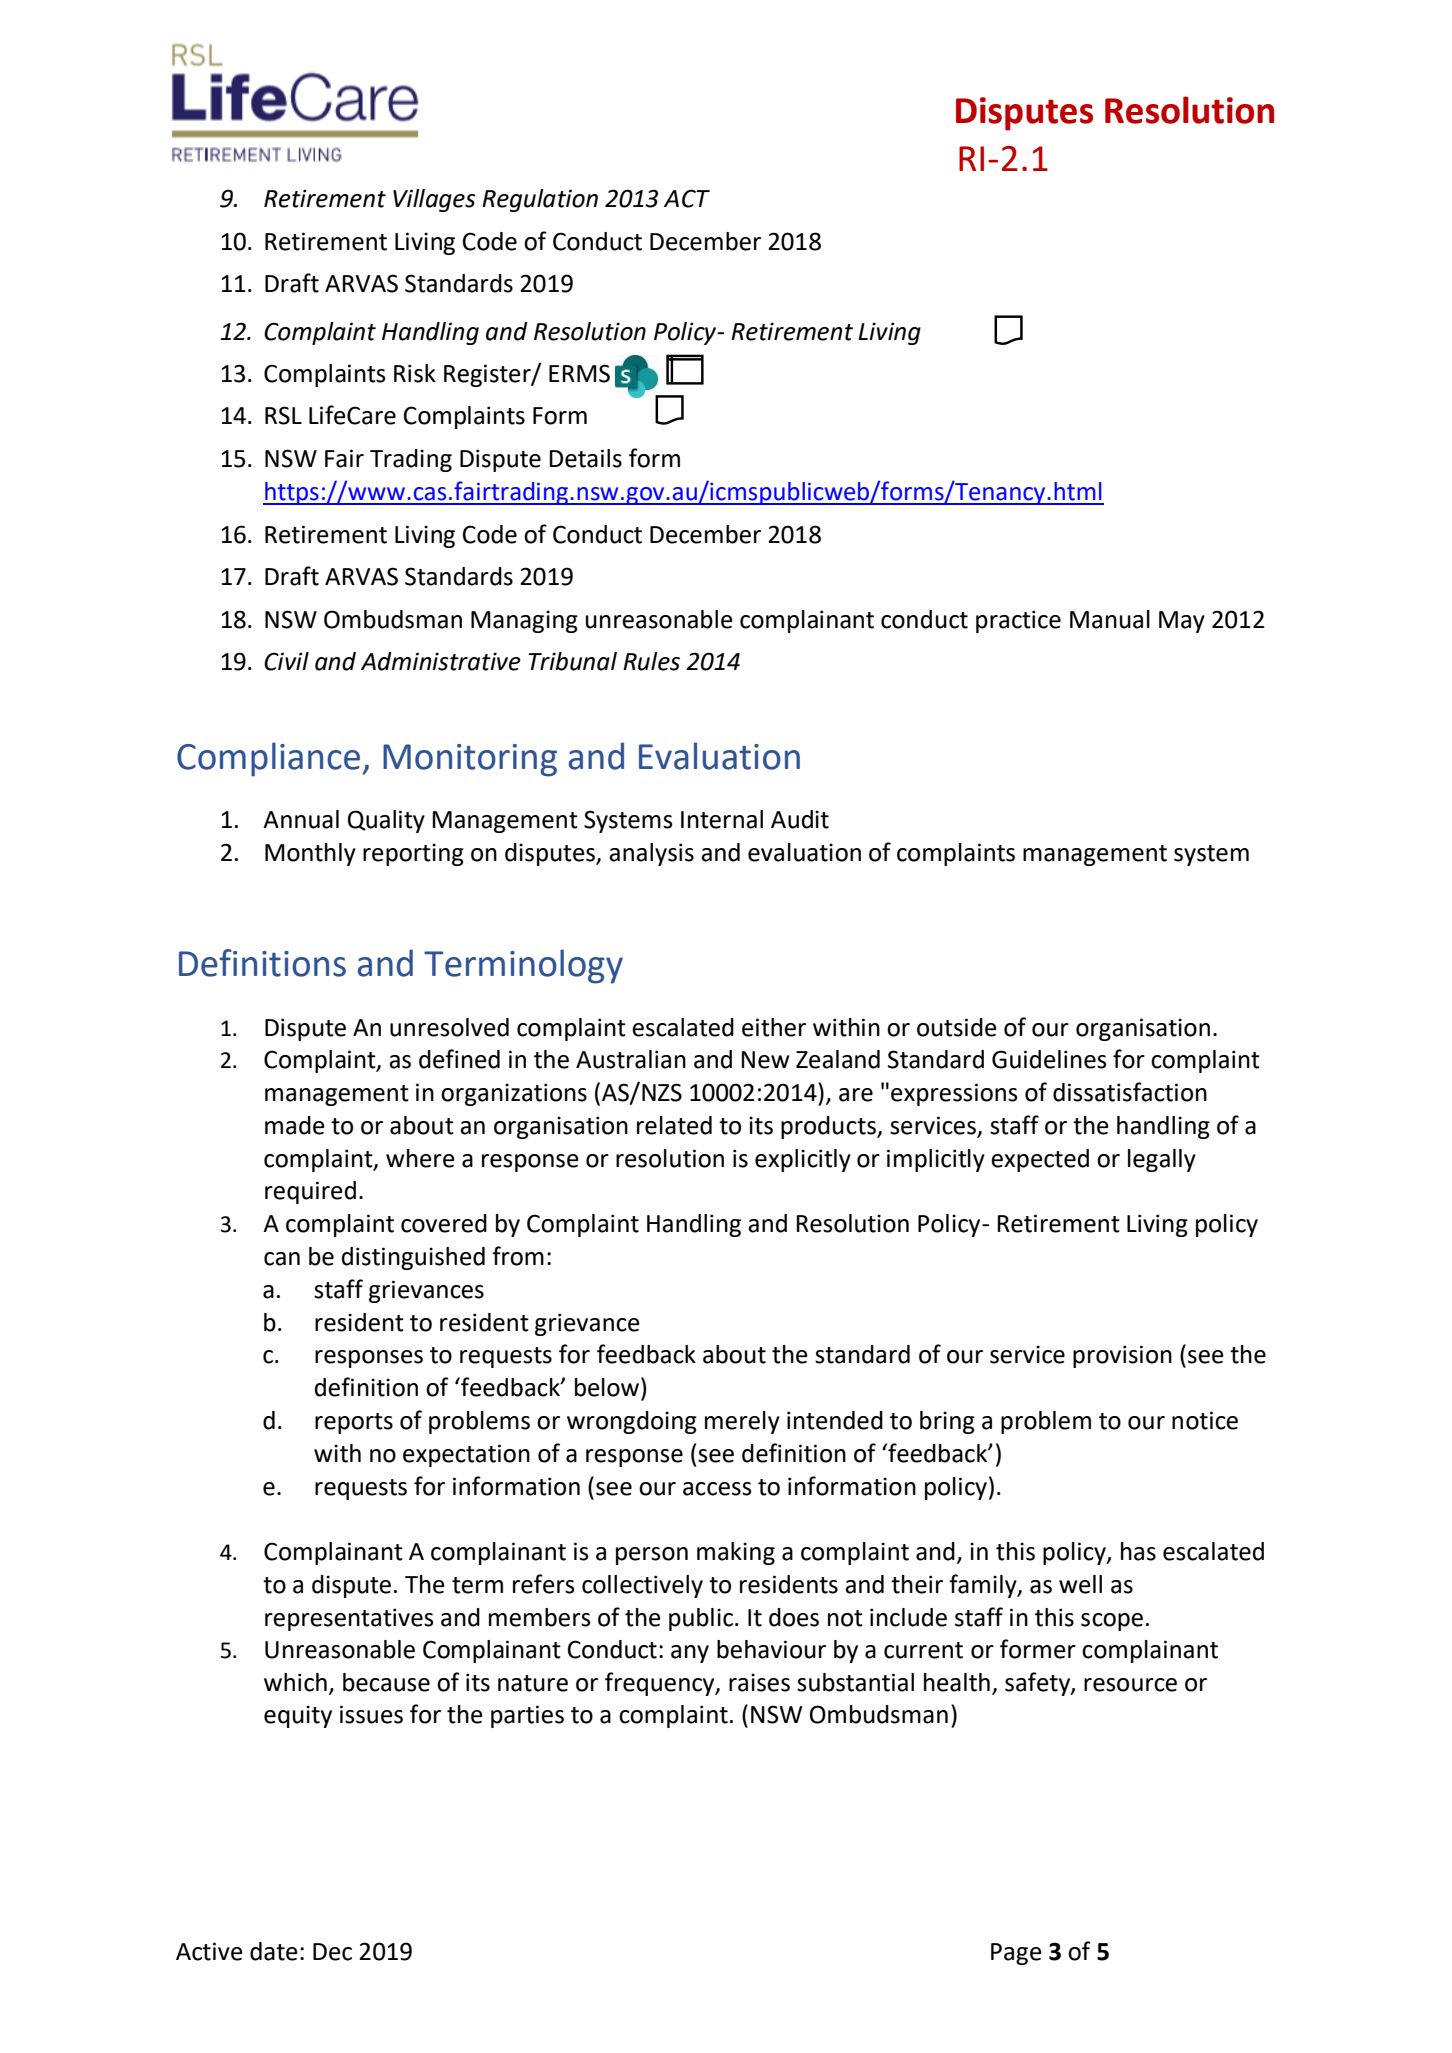  I want to click on practice, so click(1018, 621).
